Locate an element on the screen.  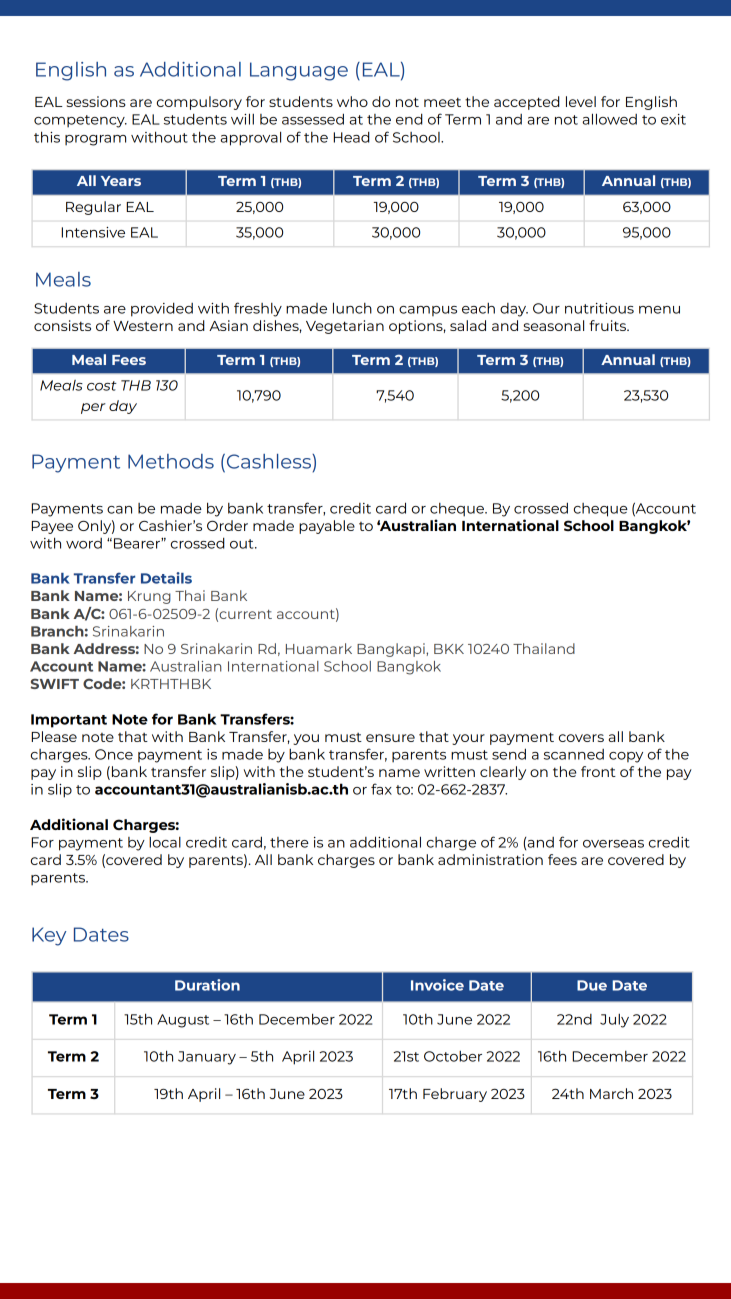
ensure is located at coordinates (390, 738).
